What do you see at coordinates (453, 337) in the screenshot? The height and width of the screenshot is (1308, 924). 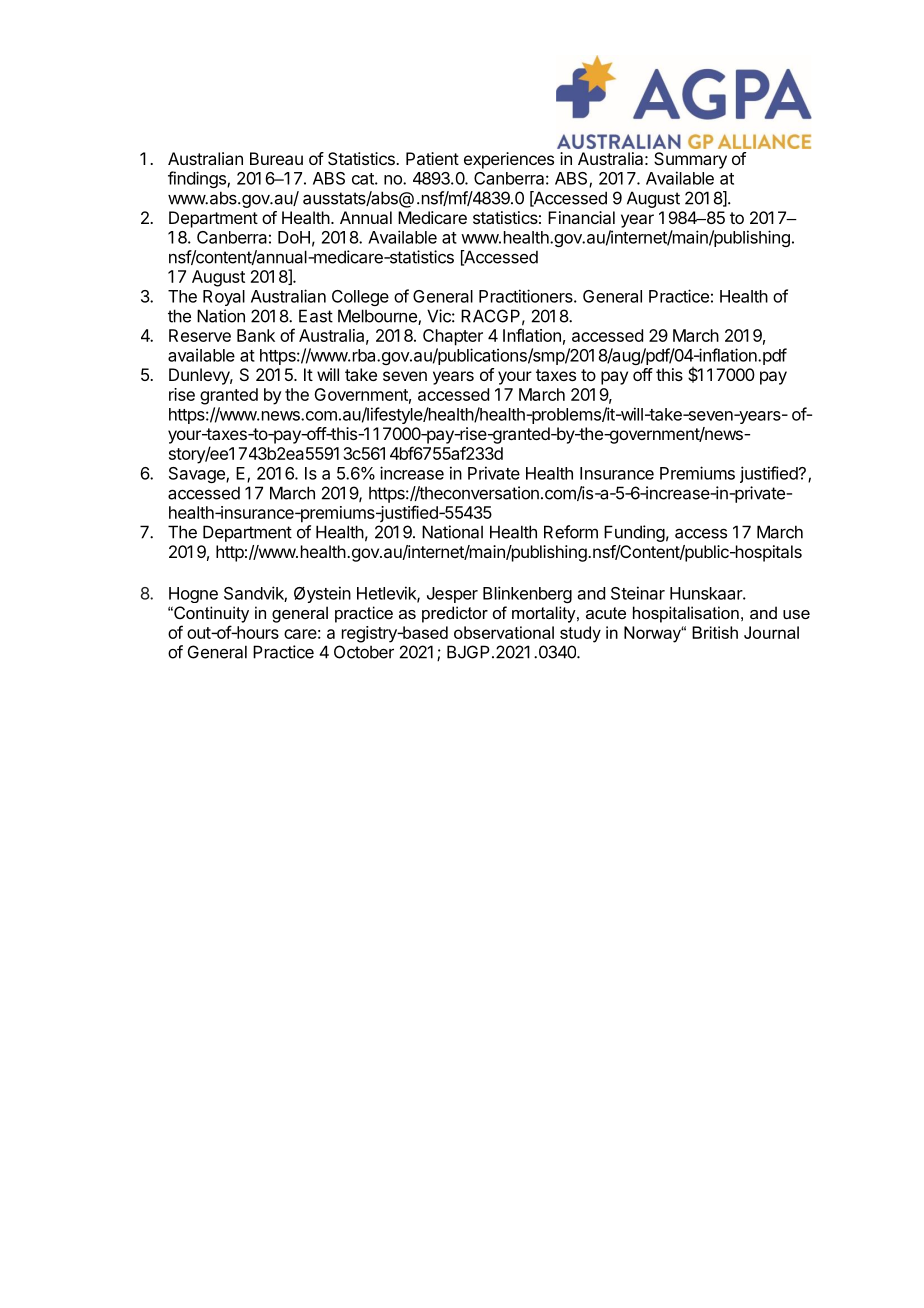 I see `Chapter` at bounding box center [453, 337].
